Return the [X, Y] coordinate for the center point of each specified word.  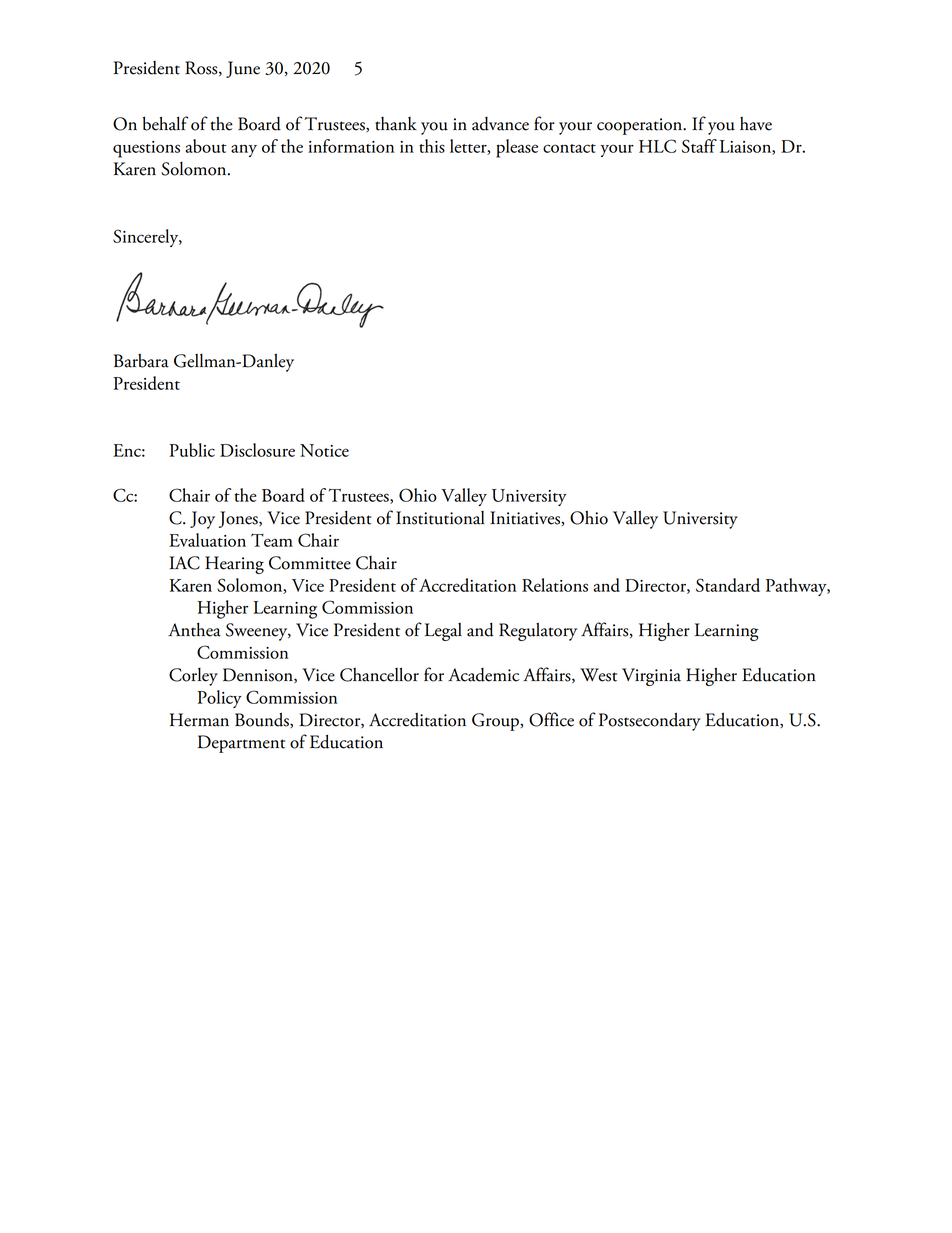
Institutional [440, 518]
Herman [199, 720]
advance [500, 124]
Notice [324, 450]
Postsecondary [650, 721]
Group [496, 722]
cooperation [641, 126]
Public [192, 450]
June [243, 69]
